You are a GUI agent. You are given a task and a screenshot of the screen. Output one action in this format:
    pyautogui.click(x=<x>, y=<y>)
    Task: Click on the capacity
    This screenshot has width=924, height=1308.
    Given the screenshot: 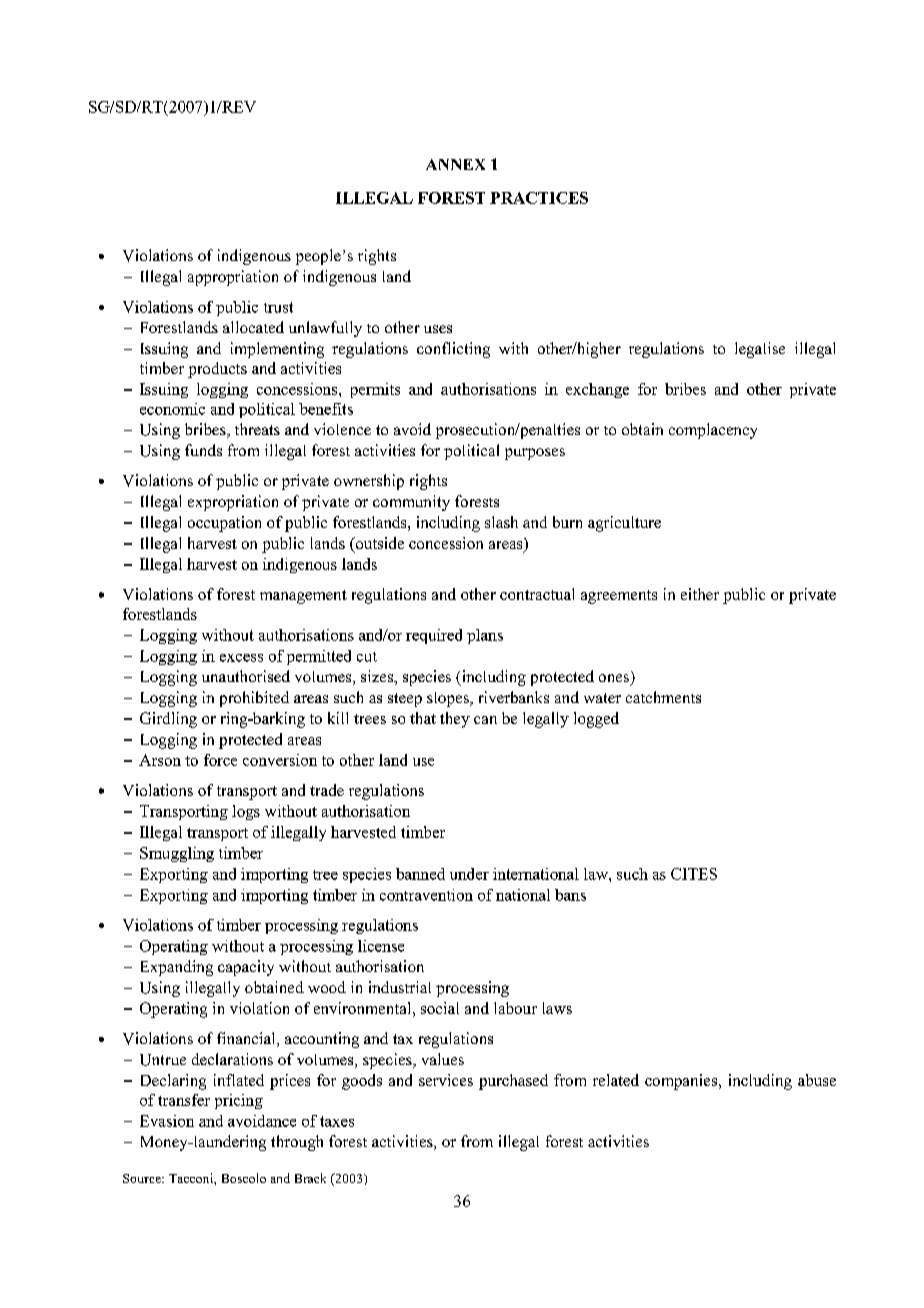 What is the action you would take?
    pyautogui.click(x=246, y=968)
